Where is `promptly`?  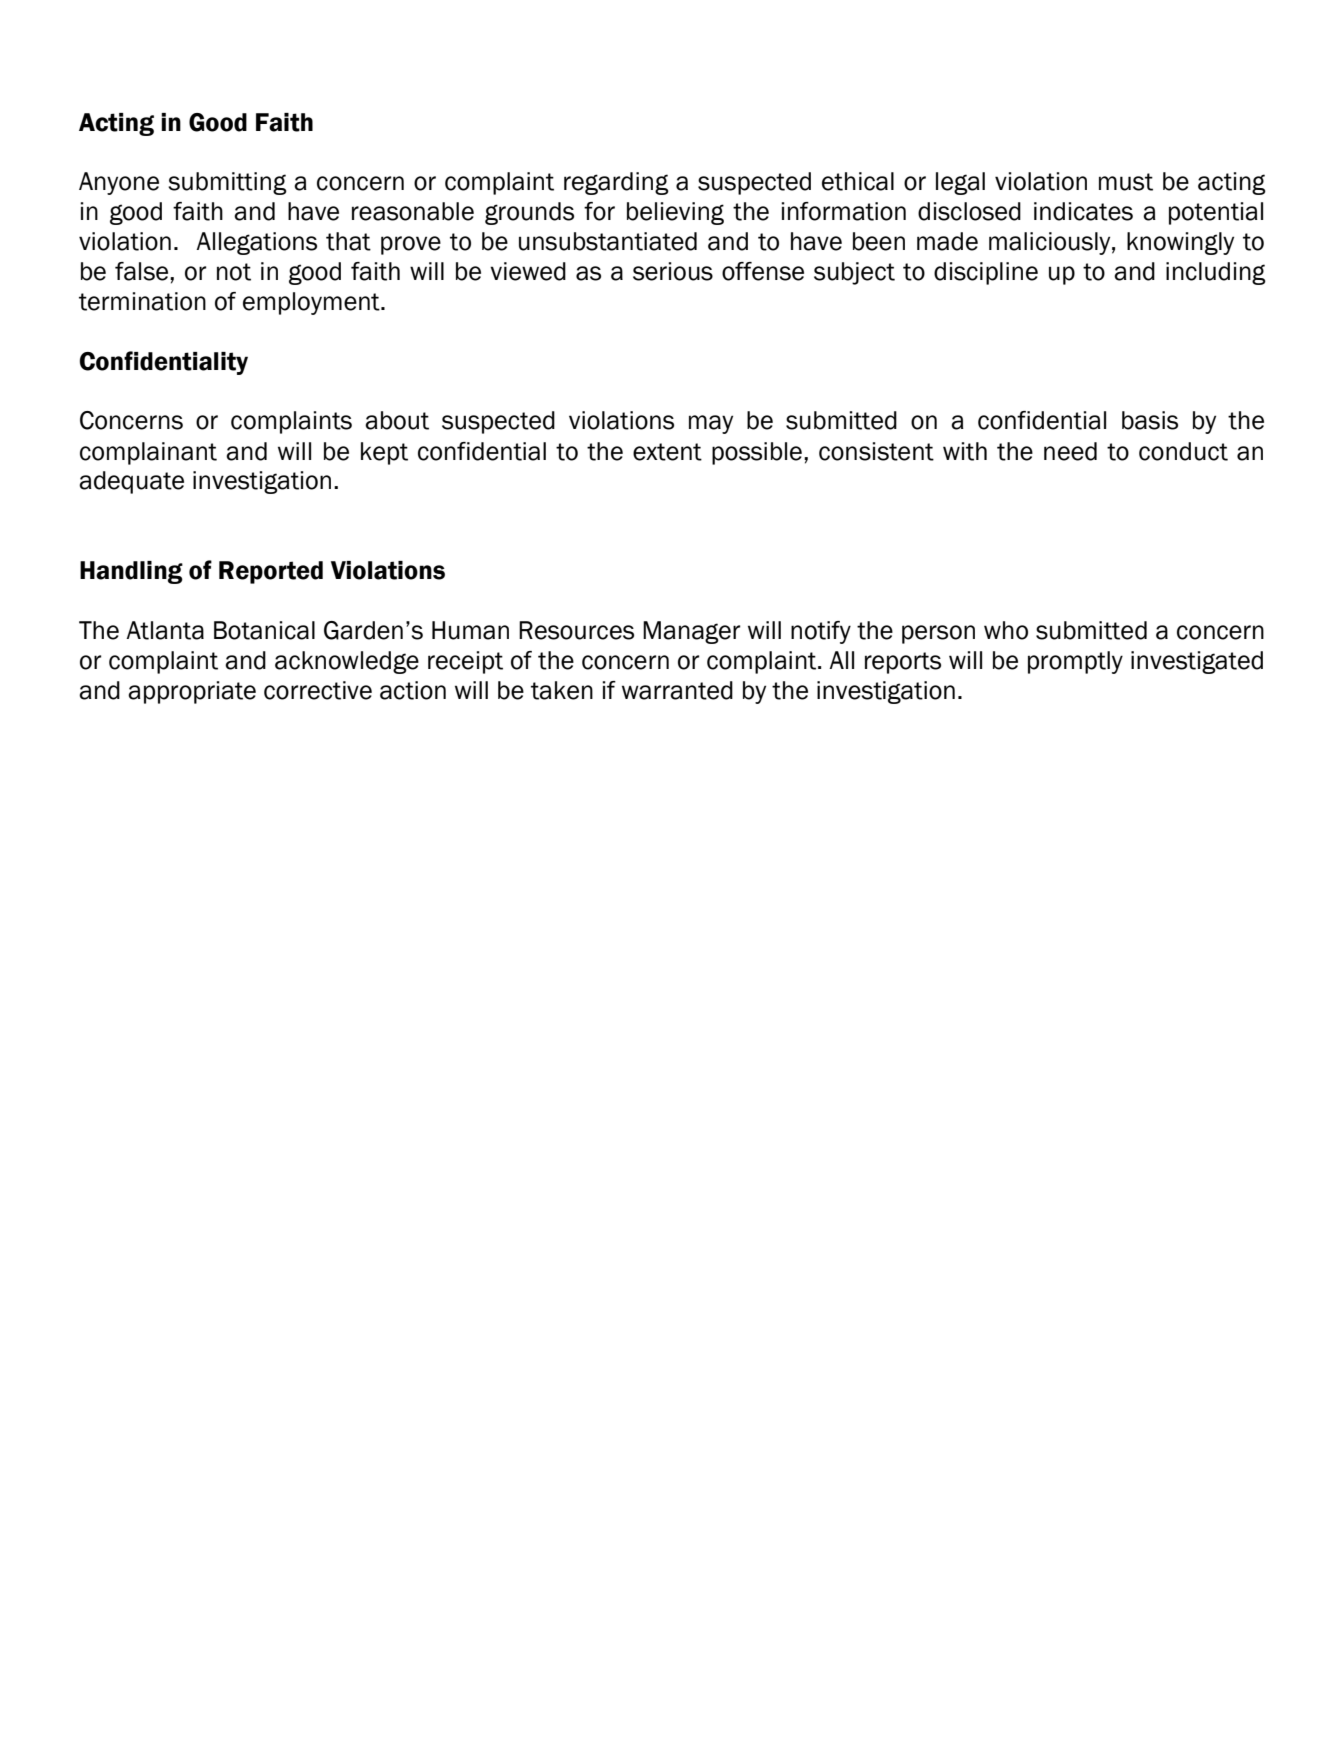 promptly is located at coordinates (1075, 662).
